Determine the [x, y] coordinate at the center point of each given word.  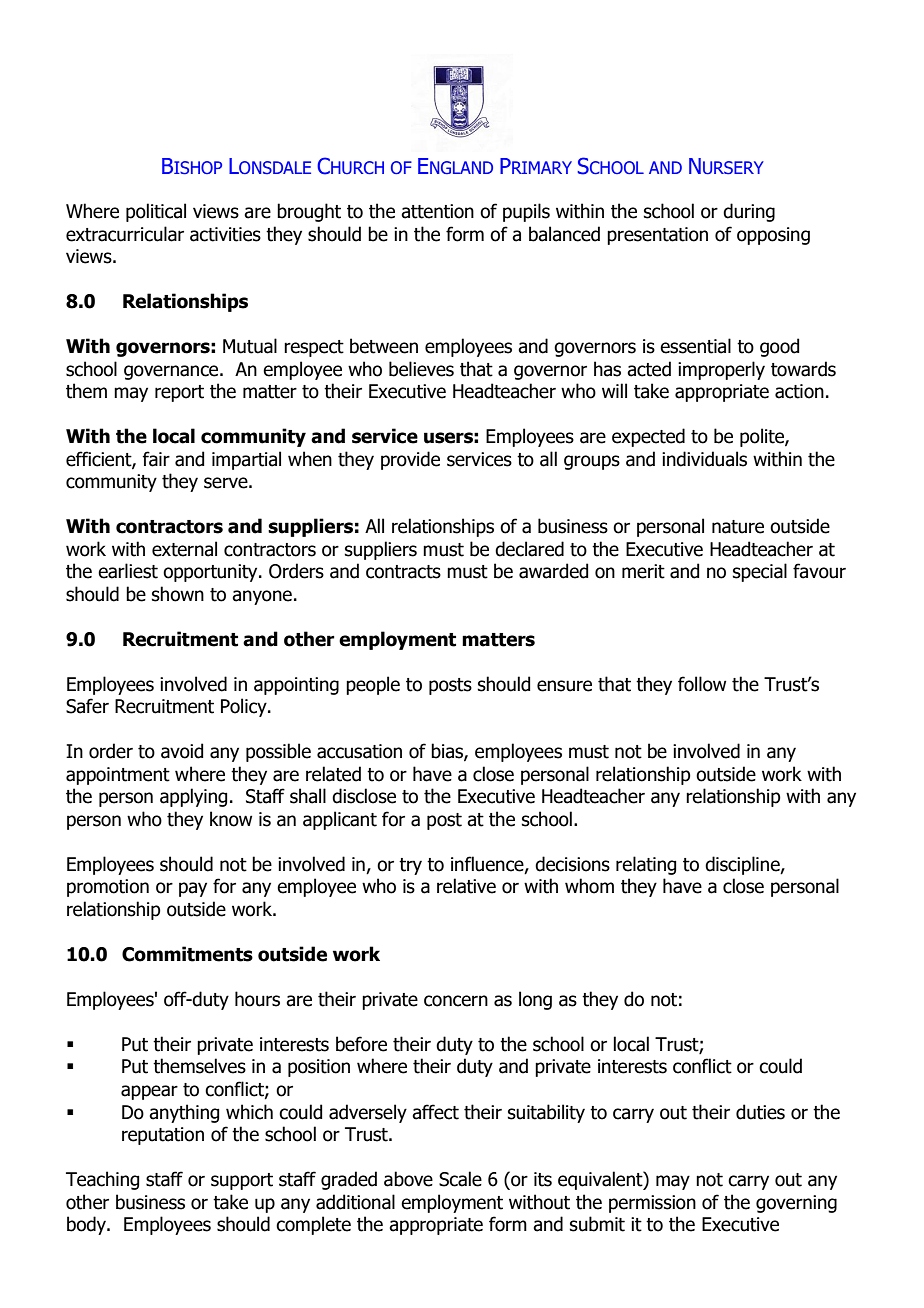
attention [437, 211]
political [156, 212]
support [242, 1181]
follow [702, 684]
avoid [182, 751]
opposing [773, 236]
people [373, 685]
